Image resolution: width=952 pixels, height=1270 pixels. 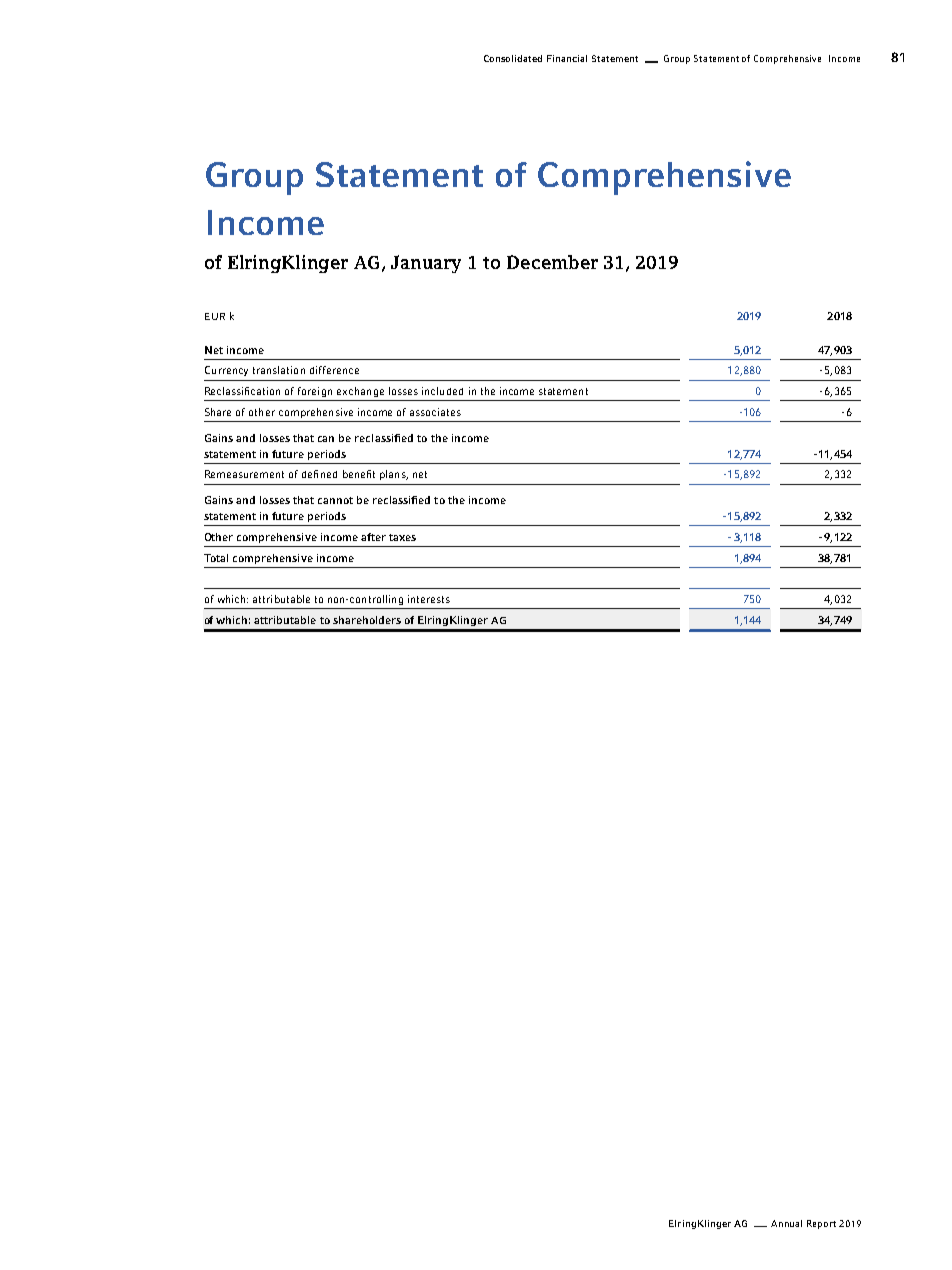 What do you see at coordinates (373, 537) in the image?
I see `after` at bounding box center [373, 537].
